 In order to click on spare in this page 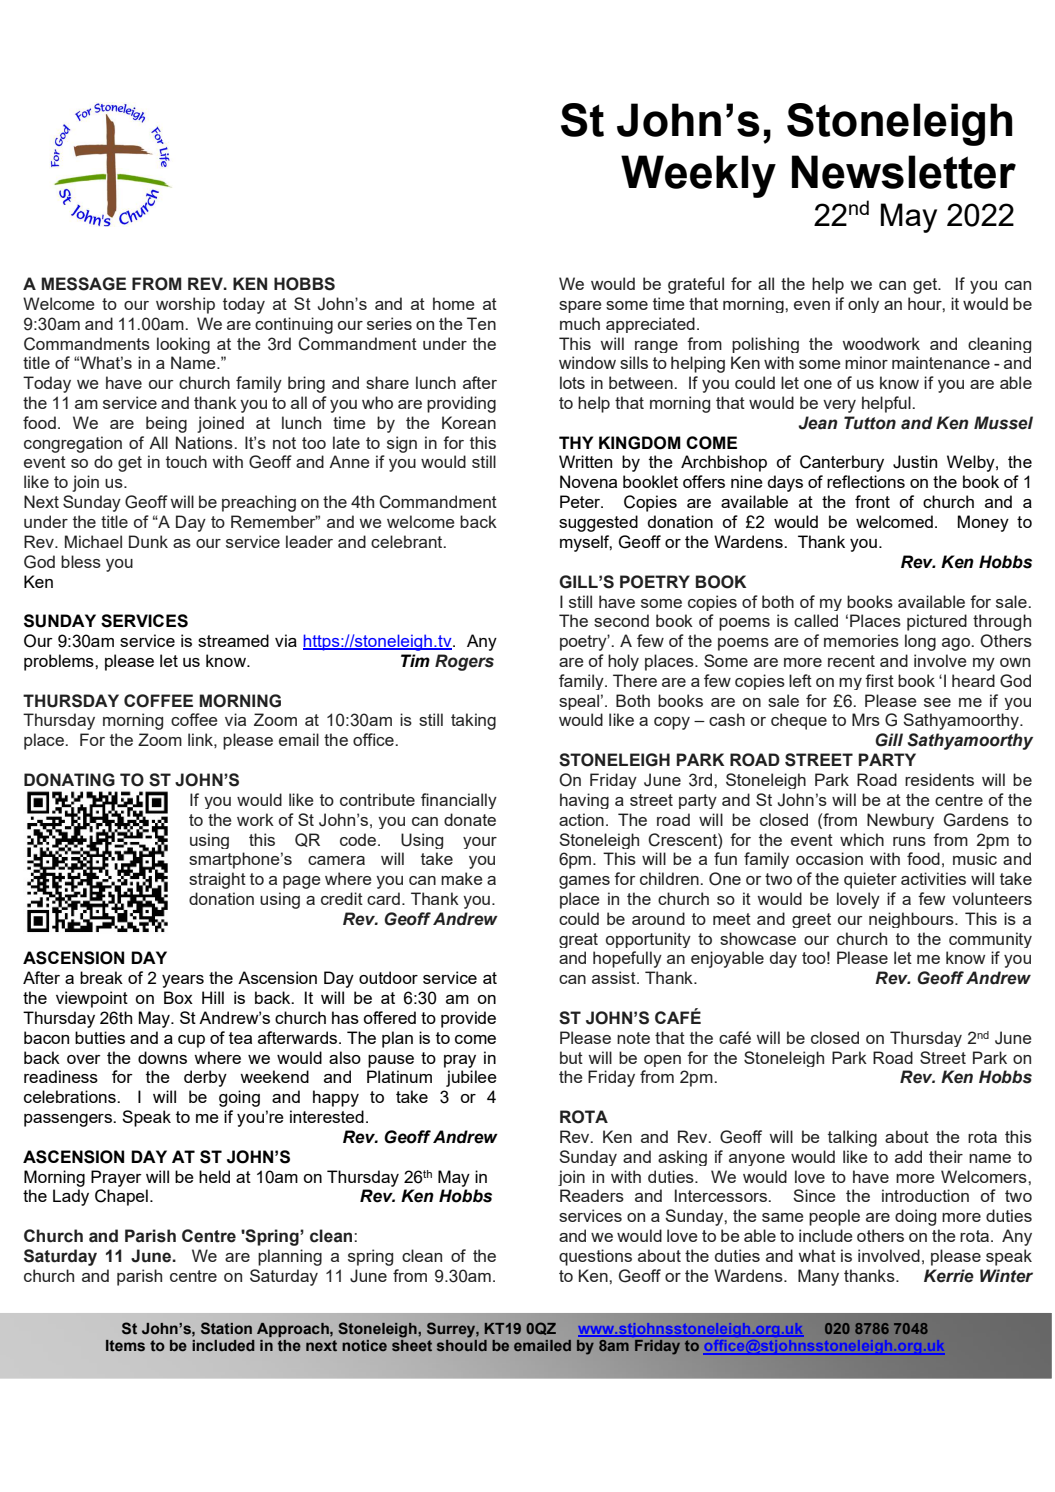, I will do `click(580, 307)`.
